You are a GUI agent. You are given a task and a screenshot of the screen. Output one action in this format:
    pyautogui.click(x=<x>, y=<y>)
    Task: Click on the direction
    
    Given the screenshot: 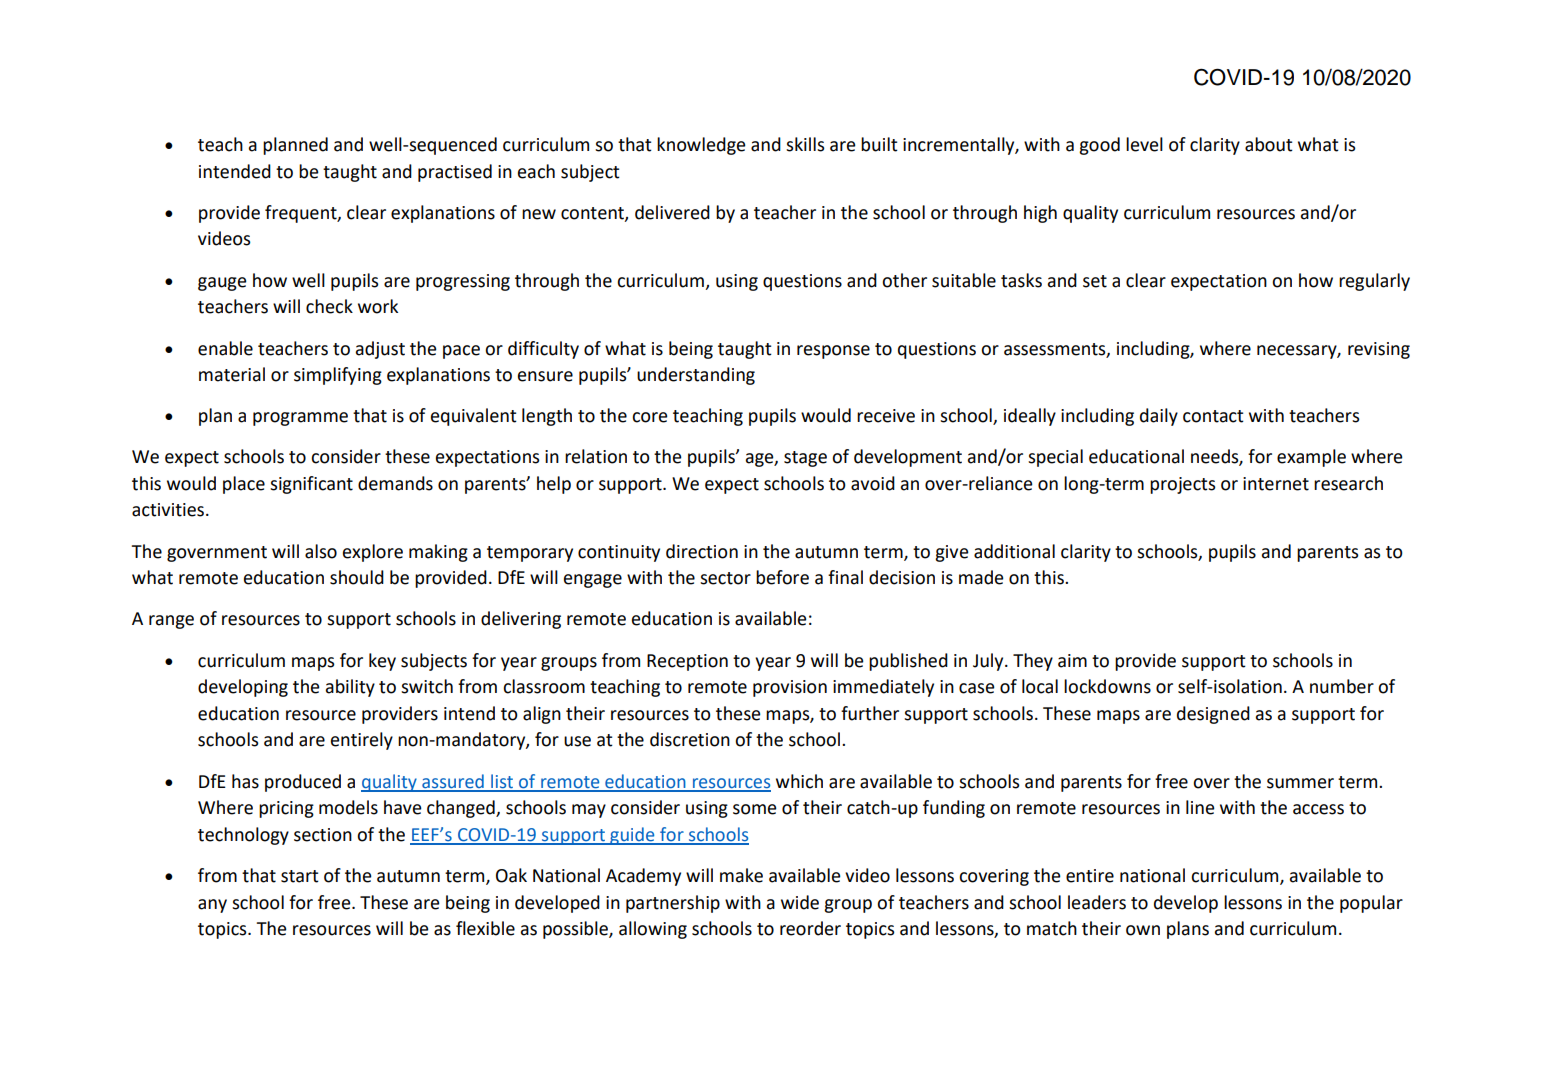 What is the action you would take?
    pyautogui.click(x=702, y=551)
